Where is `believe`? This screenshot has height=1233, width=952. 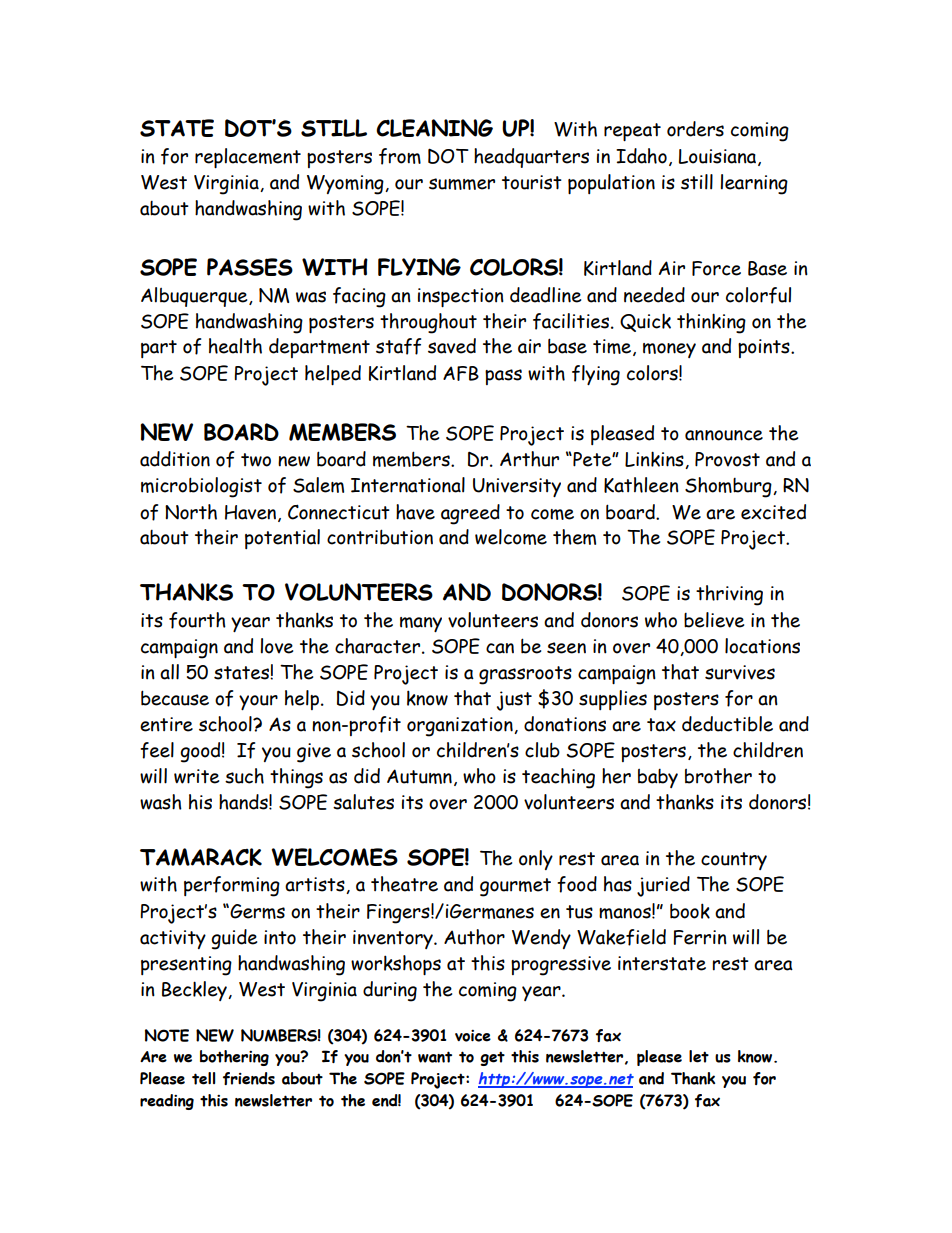 believe is located at coordinates (714, 620).
